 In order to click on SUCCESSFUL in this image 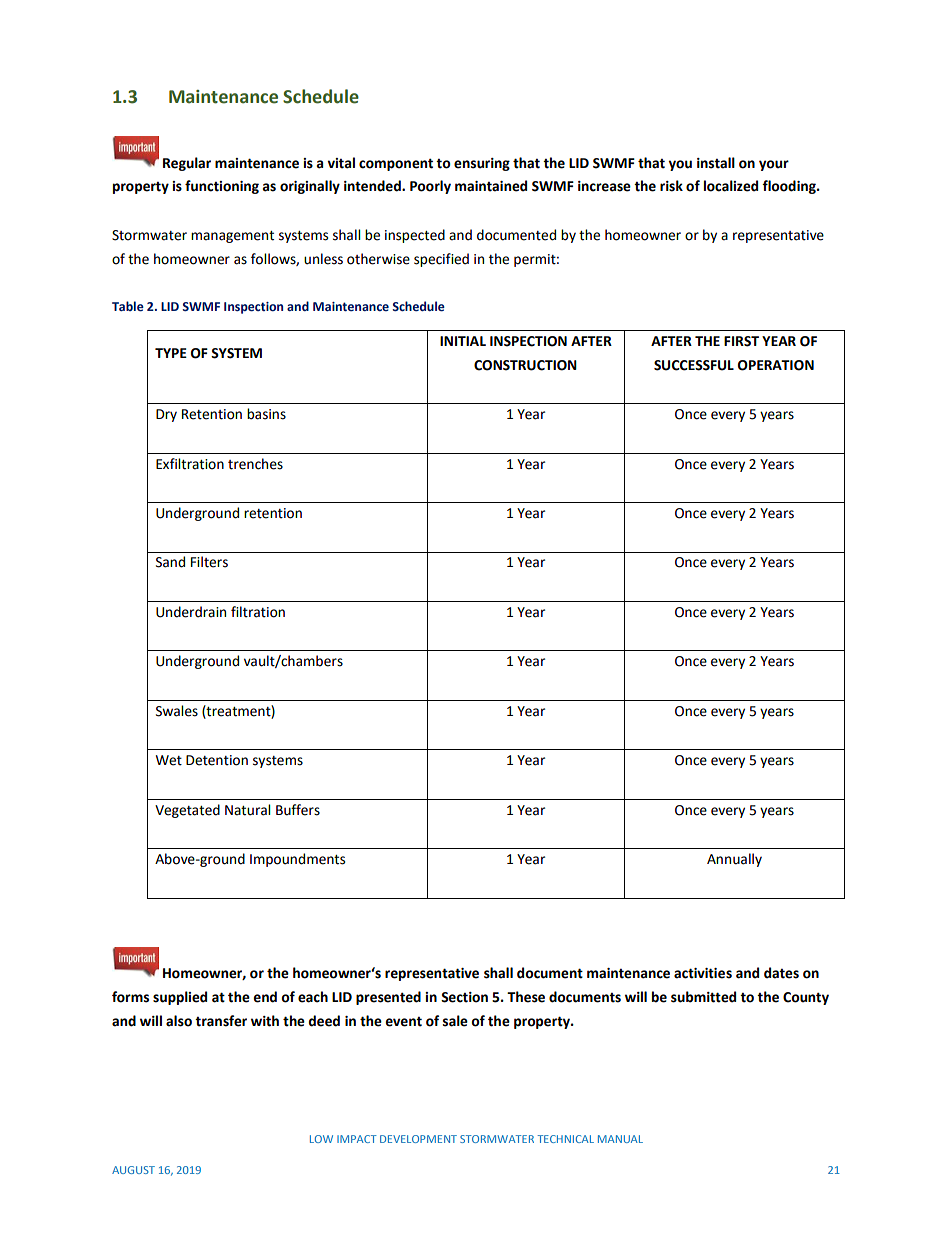, I will do `click(694, 365)`.
